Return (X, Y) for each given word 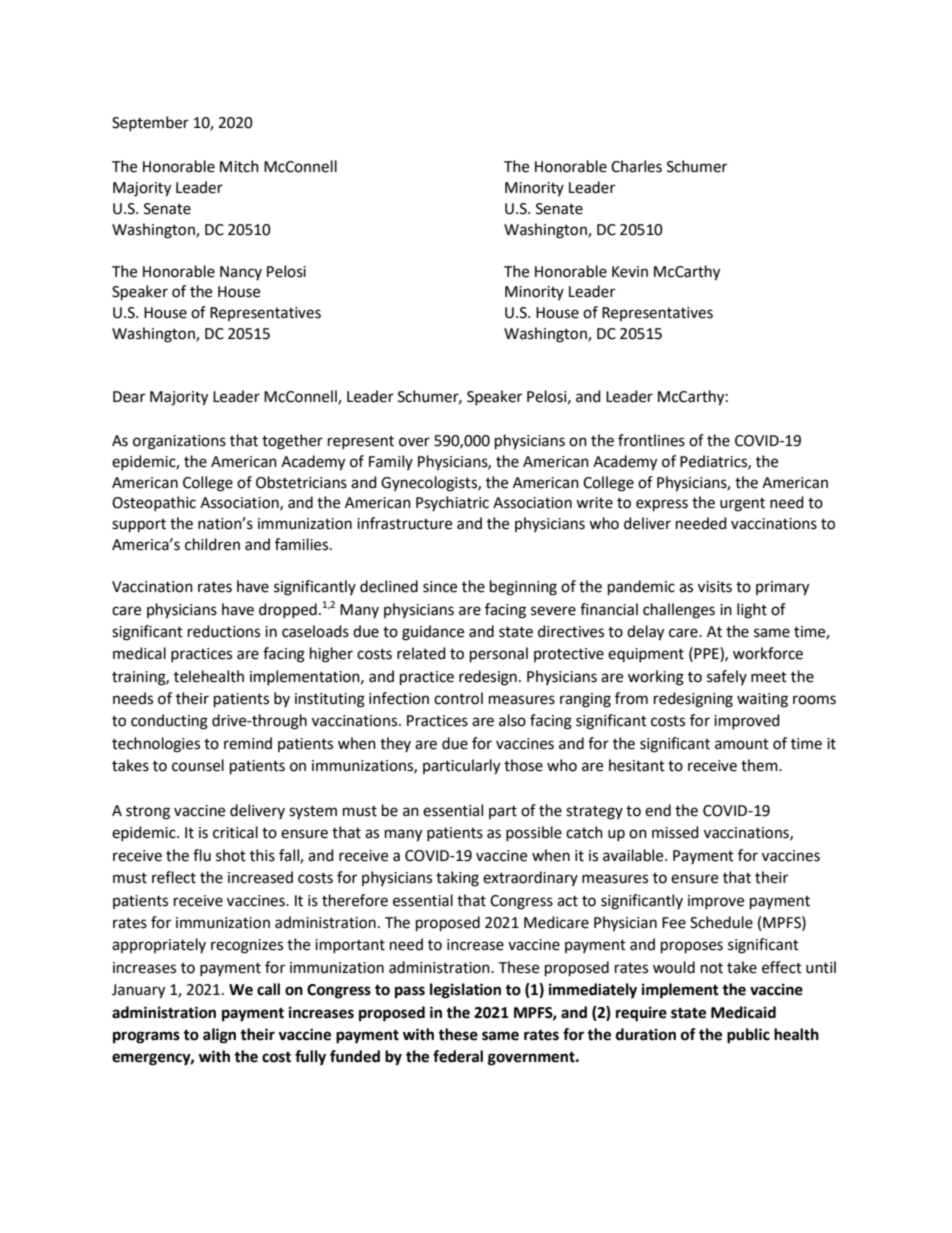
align (219, 1036)
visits (715, 587)
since (440, 587)
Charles (636, 166)
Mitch (239, 166)
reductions (224, 631)
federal (458, 1056)
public (748, 1036)
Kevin (630, 272)
